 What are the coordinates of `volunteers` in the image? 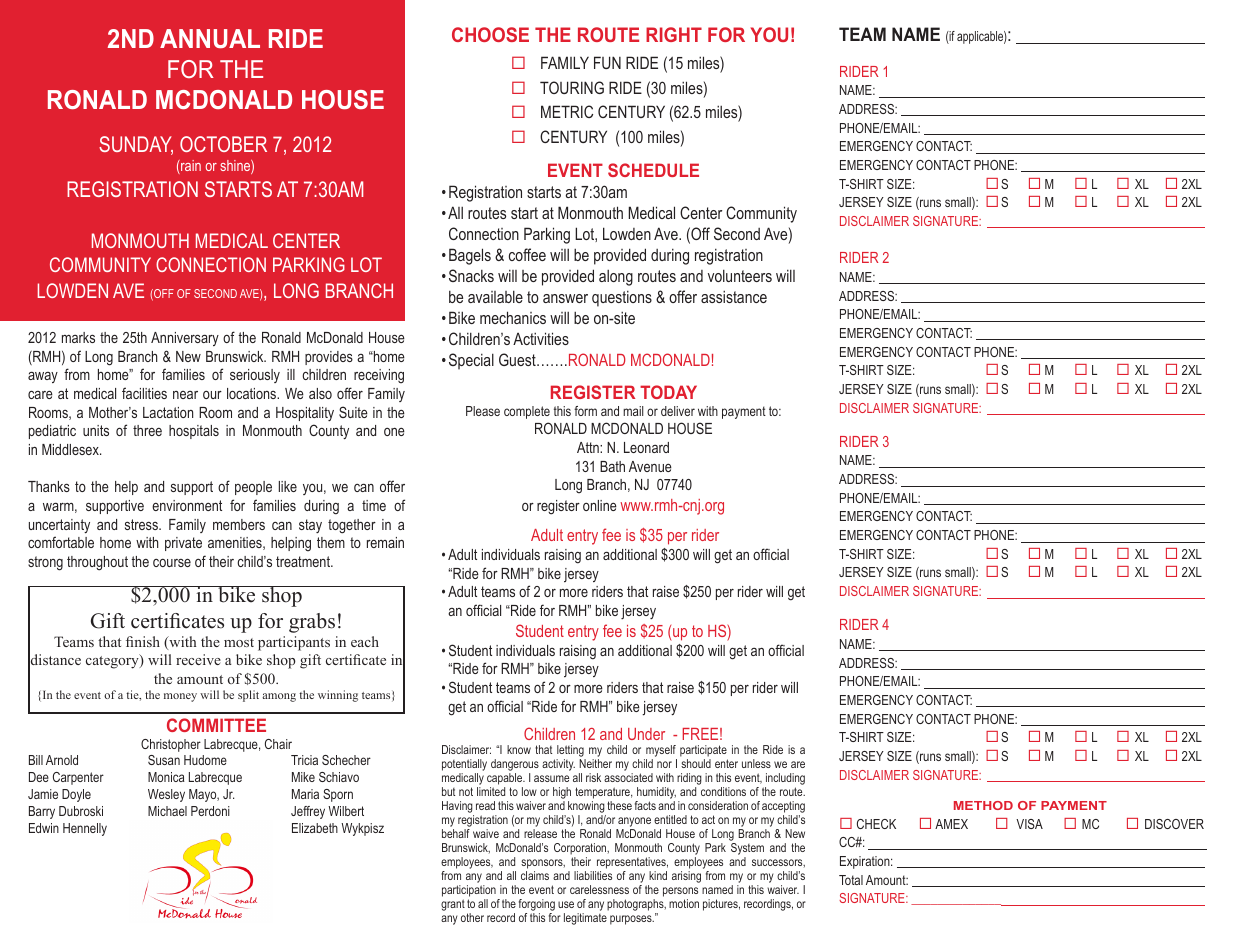 It's located at (740, 275).
